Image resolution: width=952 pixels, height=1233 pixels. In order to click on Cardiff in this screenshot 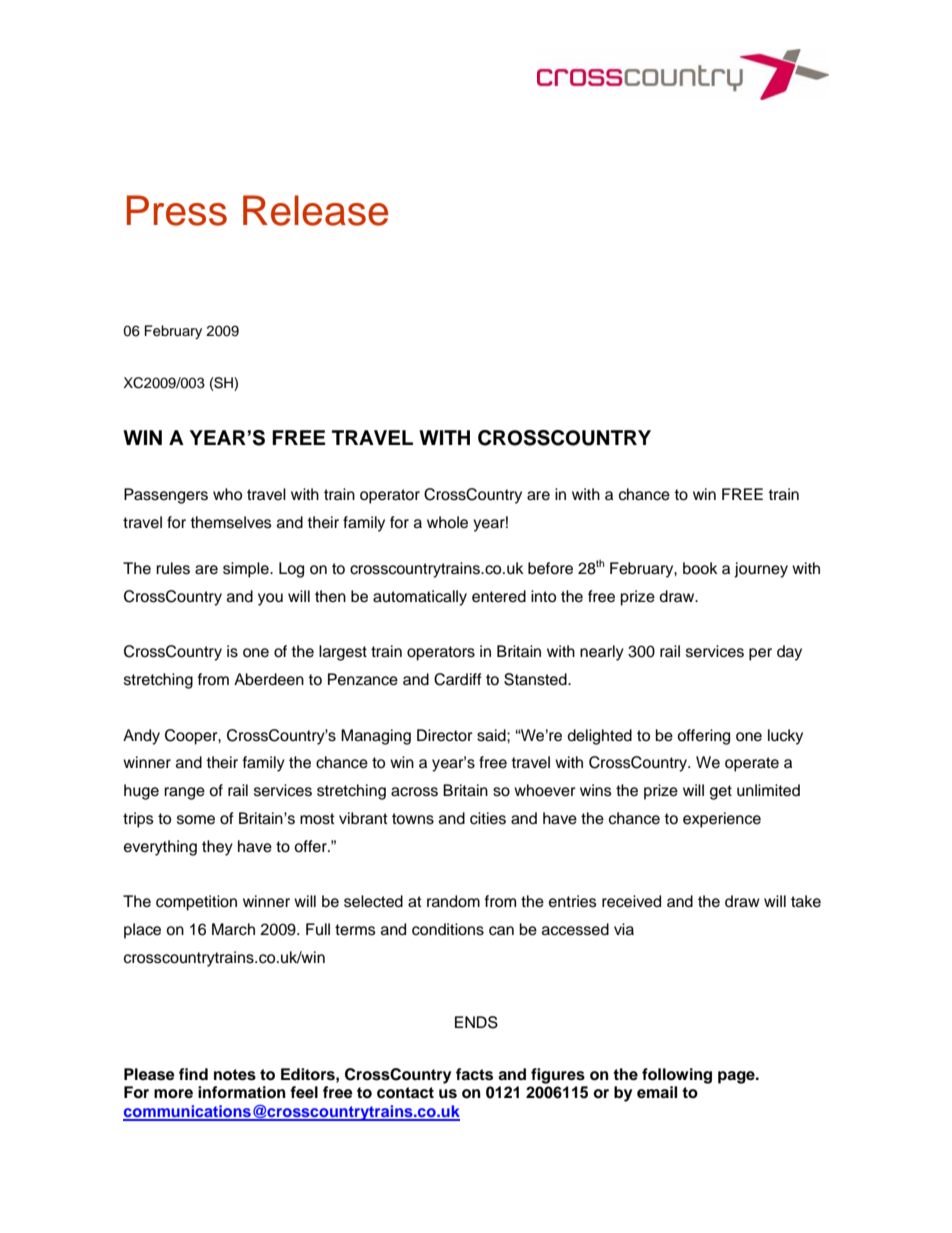, I will do `click(458, 679)`.
